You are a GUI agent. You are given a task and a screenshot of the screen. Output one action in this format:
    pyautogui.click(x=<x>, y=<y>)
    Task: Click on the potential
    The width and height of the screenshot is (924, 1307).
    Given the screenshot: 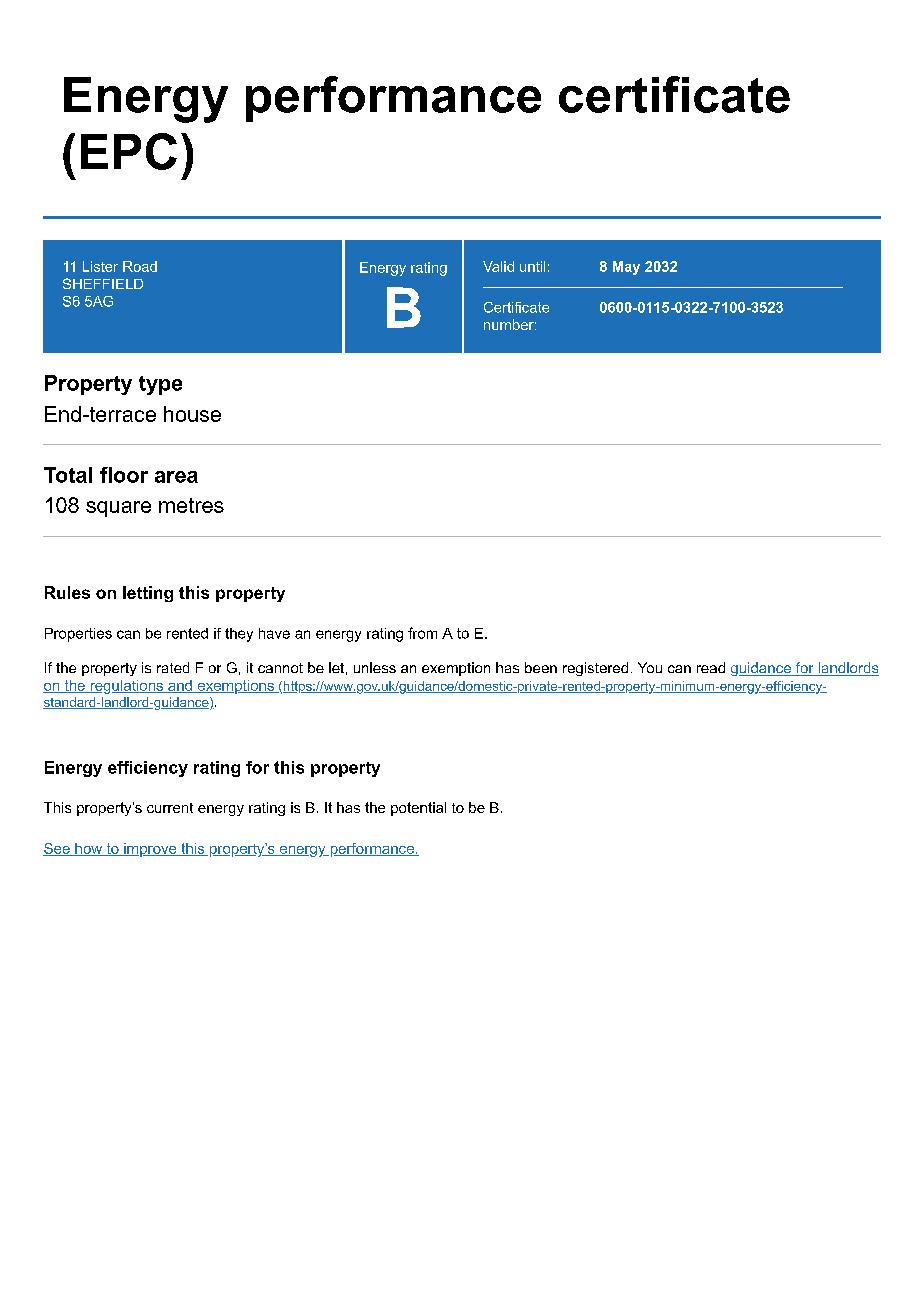 What is the action you would take?
    pyautogui.click(x=418, y=809)
